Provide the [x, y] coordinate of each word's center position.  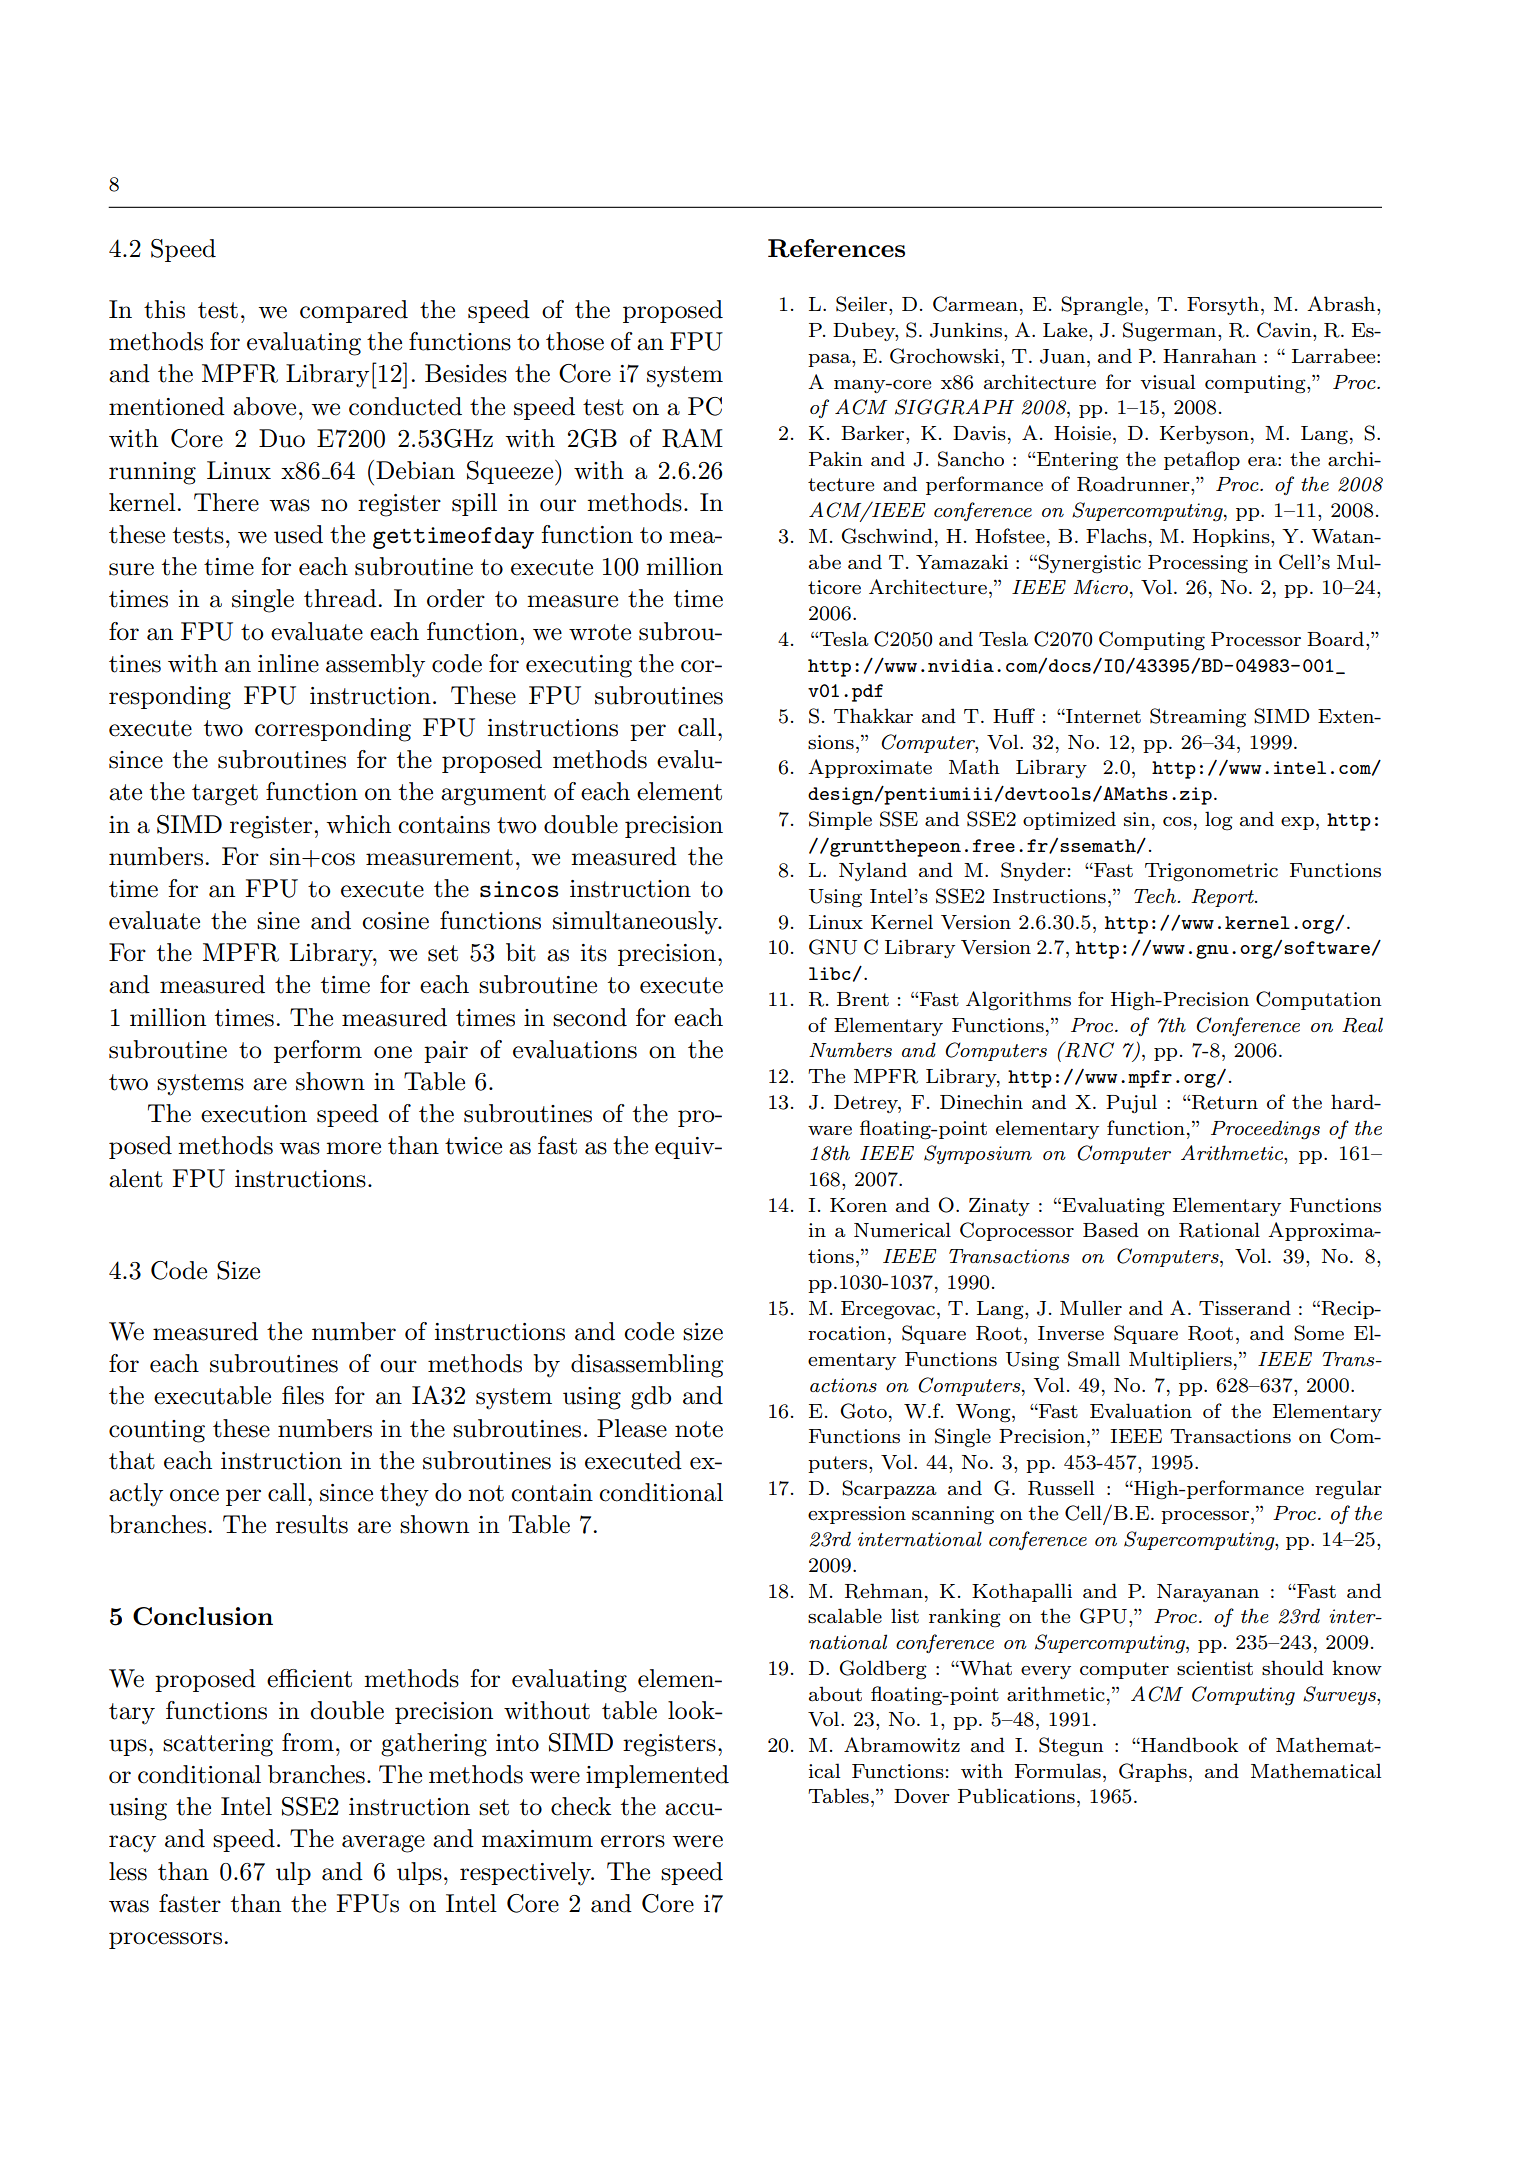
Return [1224, 1102]
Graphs [1153, 1772]
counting [157, 1431]
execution [254, 1114]
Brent [863, 999]
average [383, 1844]
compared [354, 311]
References [836, 248]
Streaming [1198, 718]
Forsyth [1223, 305]
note [699, 1429]
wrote [600, 632]
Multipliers [1180, 1360]
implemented [657, 1776]
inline [288, 663]
